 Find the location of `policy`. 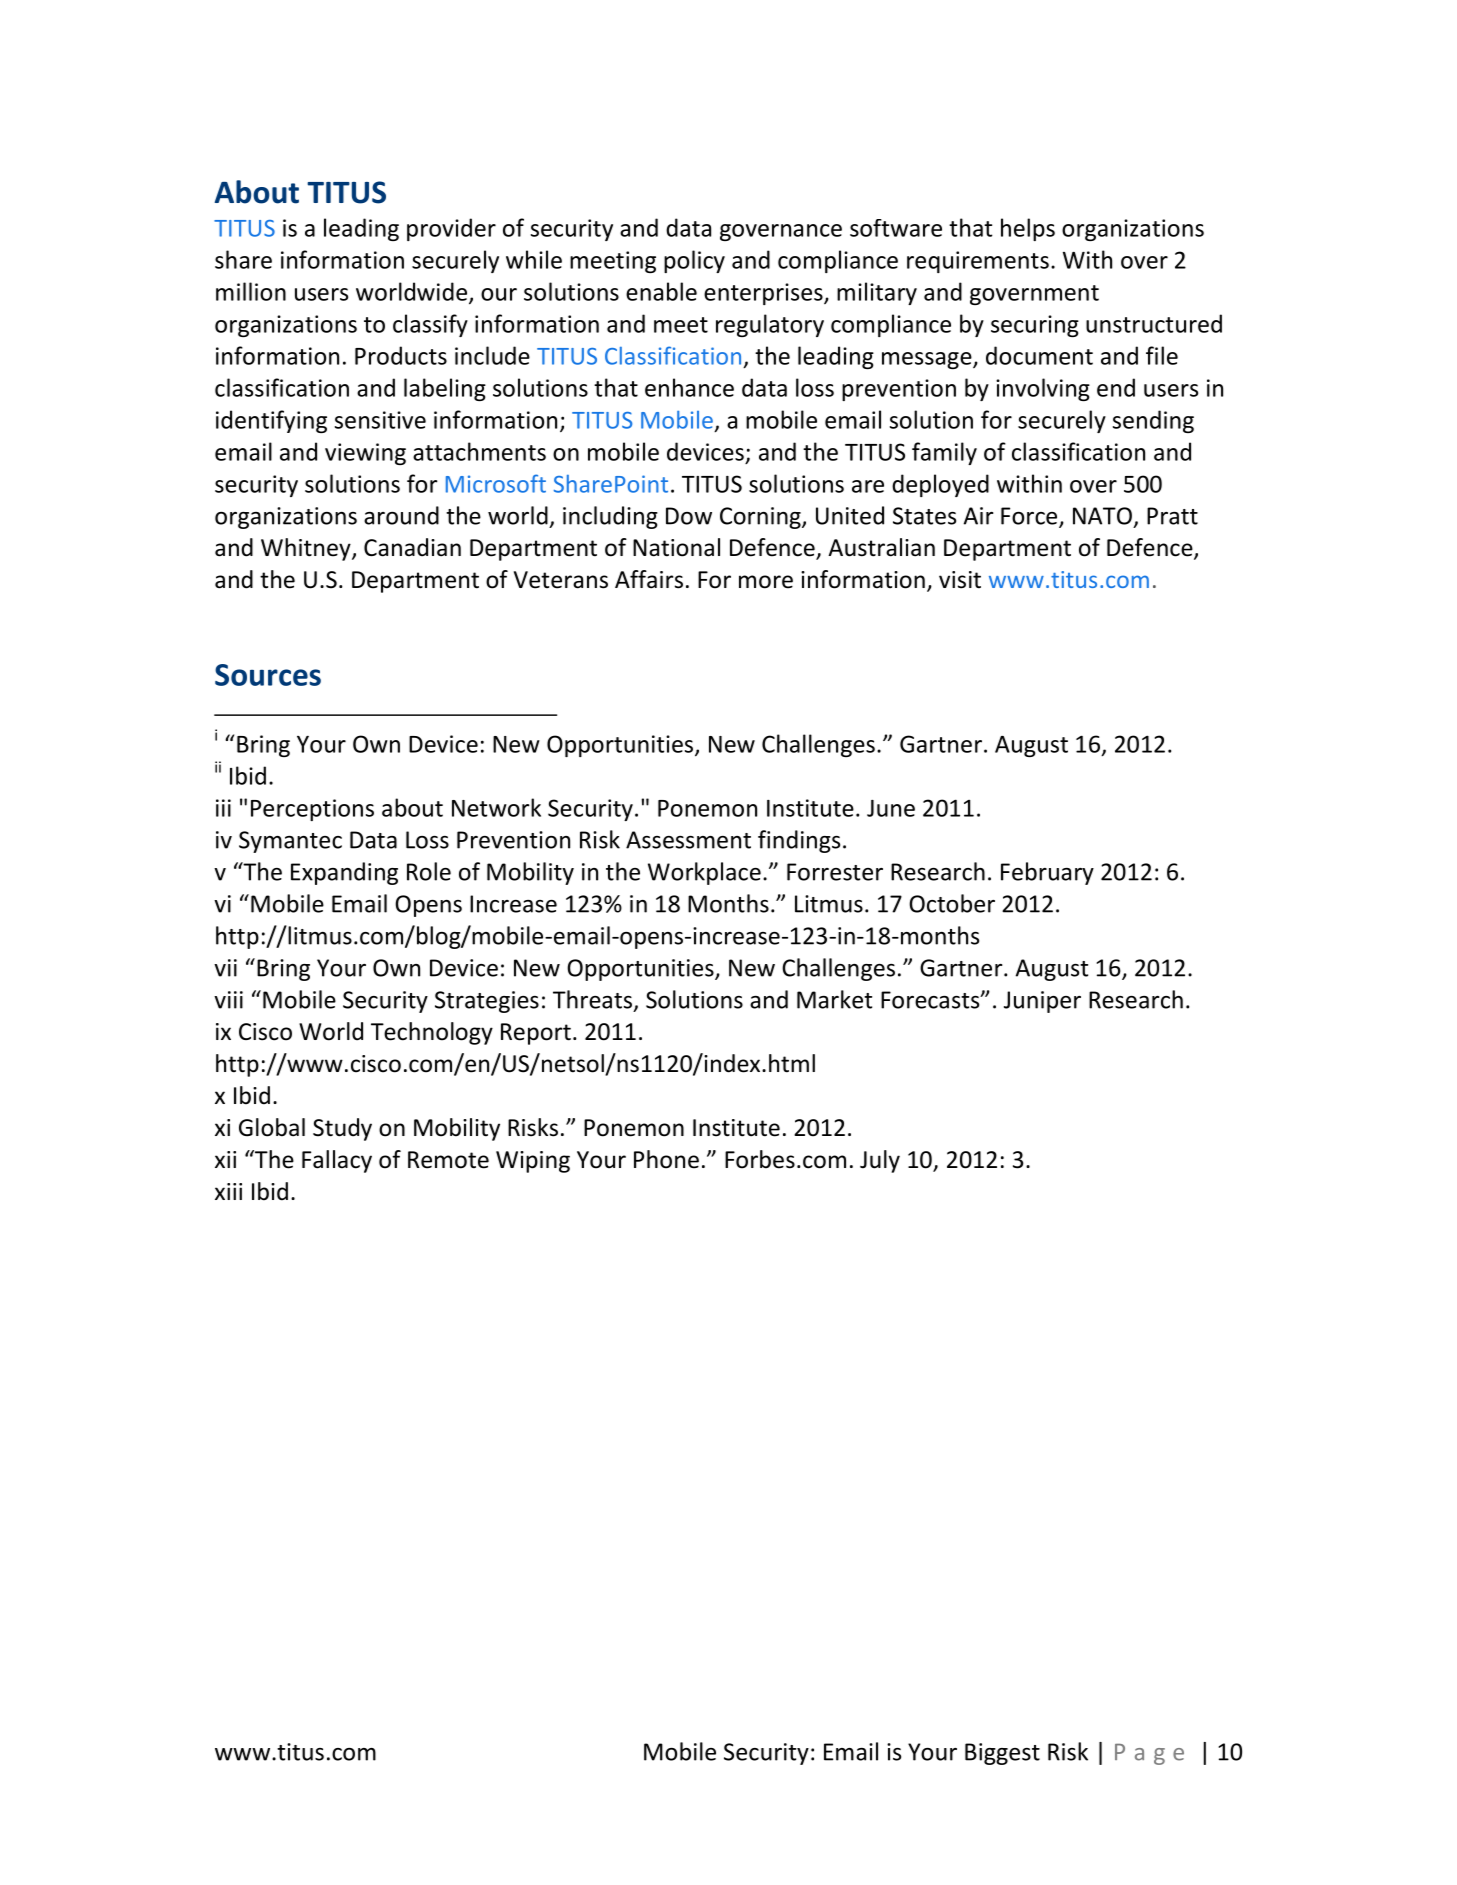

policy is located at coordinates (694, 261).
